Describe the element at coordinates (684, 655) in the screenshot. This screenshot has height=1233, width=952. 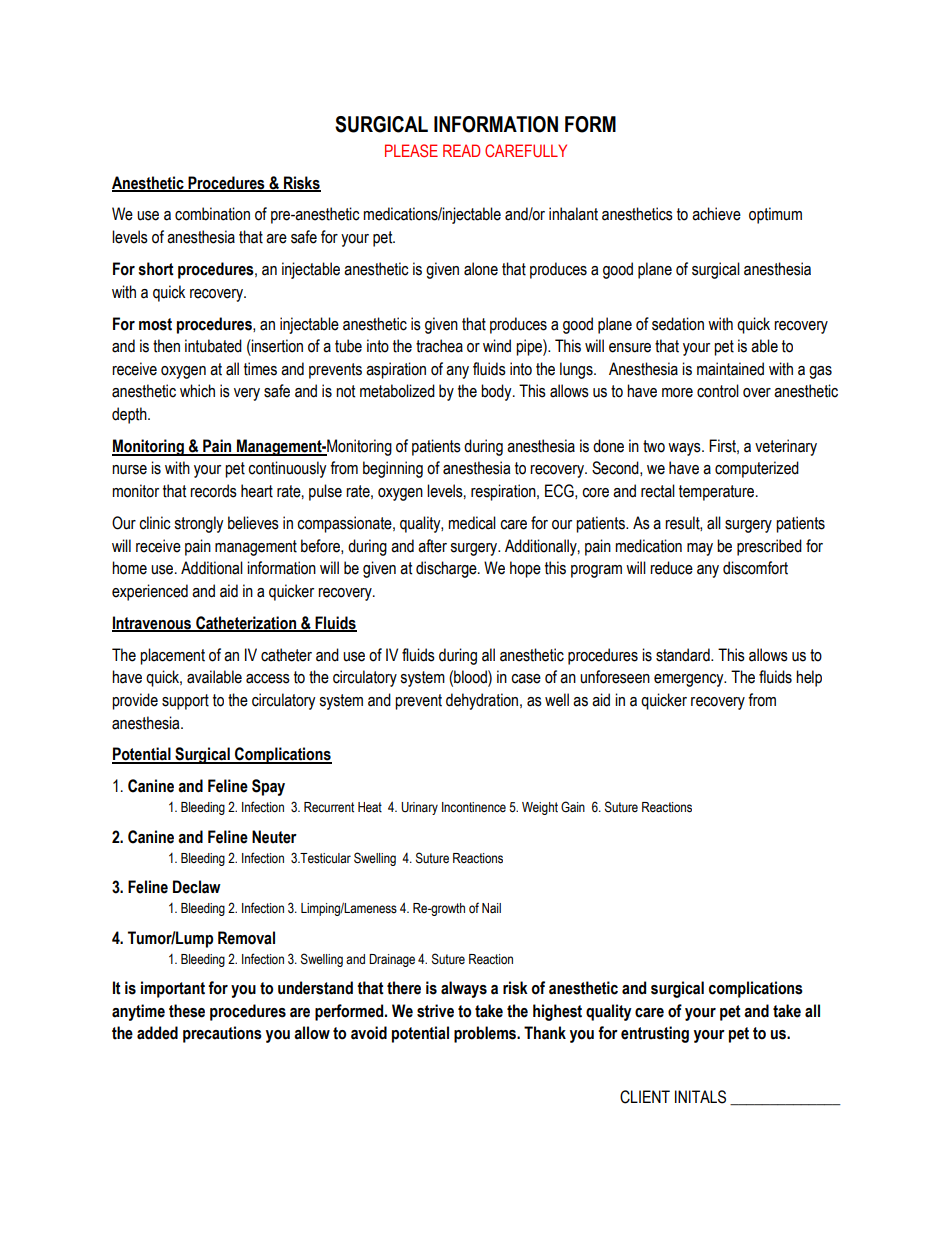
I see `standard` at that location.
